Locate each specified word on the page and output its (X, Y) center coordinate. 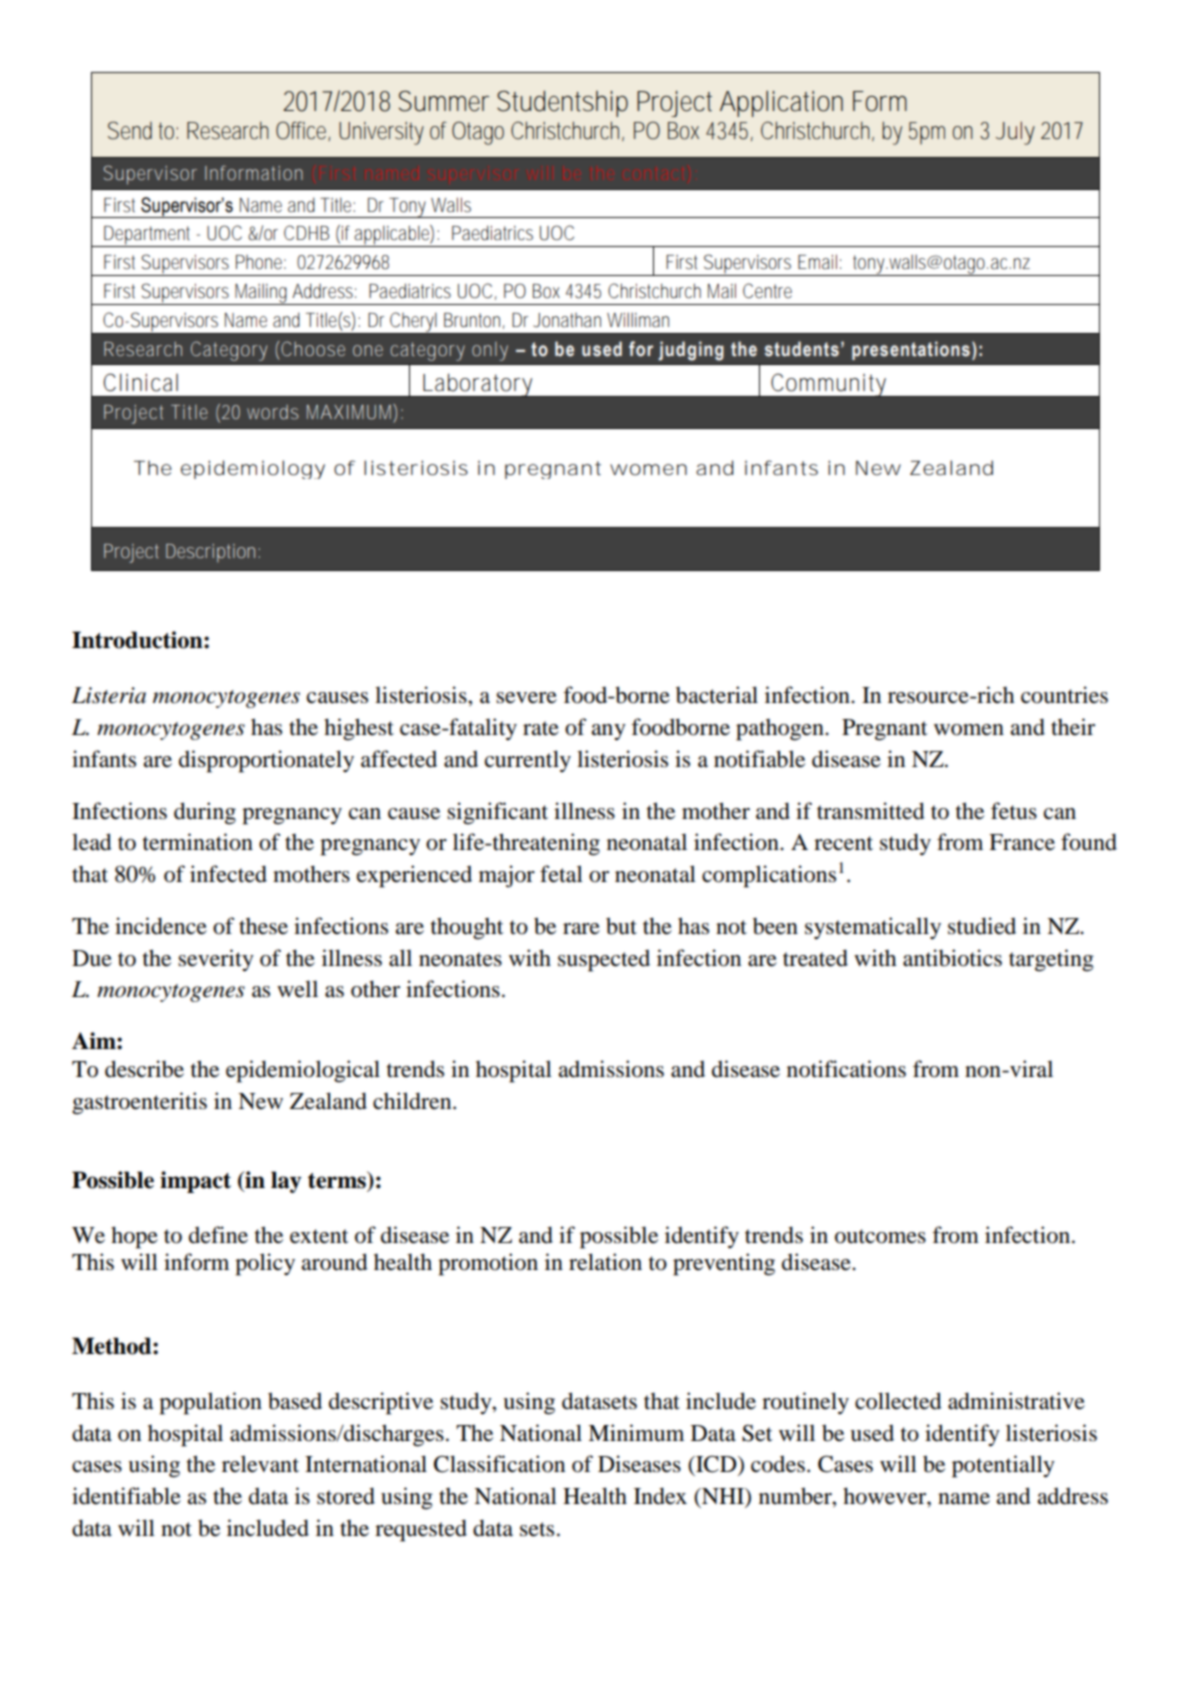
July (1015, 133)
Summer (444, 101)
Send (130, 130)
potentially (1003, 1466)
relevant (260, 1464)
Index (660, 1496)
